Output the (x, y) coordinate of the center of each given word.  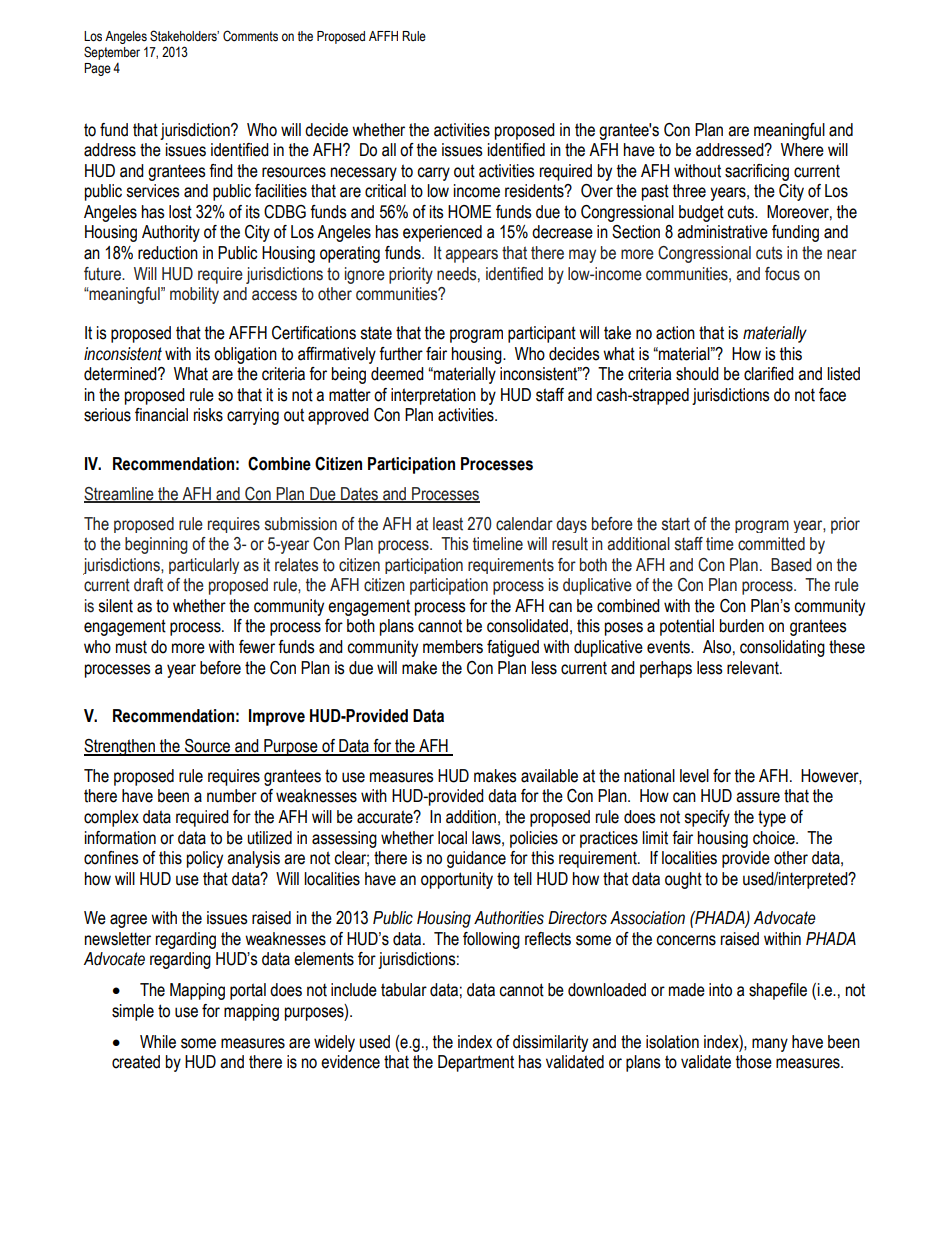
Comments (250, 36)
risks (208, 415)
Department (476, 1063)
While (158, 1042)
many (770, 1045)
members (453, 647)
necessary (364, 174)
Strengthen (120, 747)
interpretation (433, 396)
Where (802, 150)
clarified (769, 374)
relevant (754, 668)
